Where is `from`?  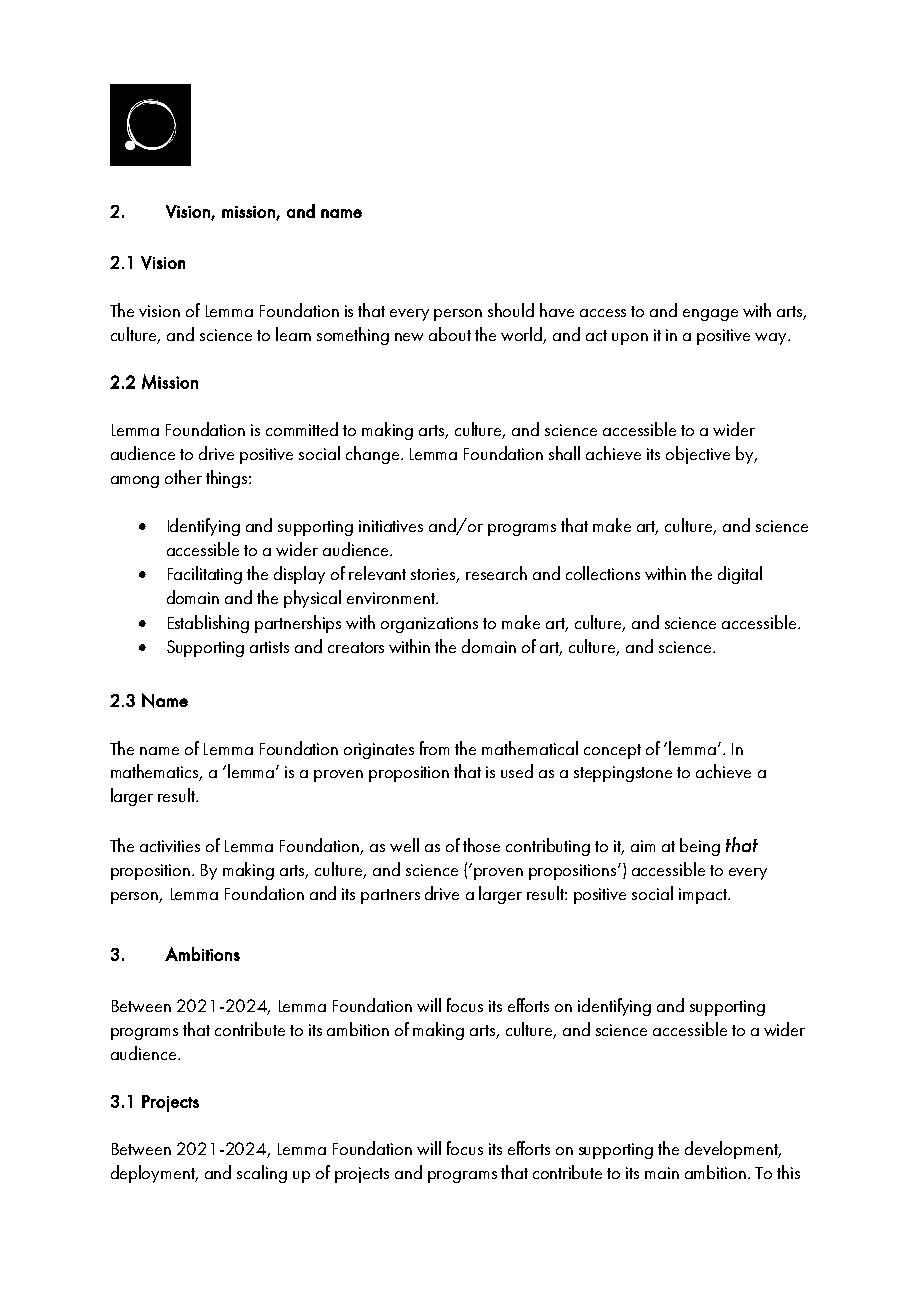 from is located at coordinates (434, 748).
